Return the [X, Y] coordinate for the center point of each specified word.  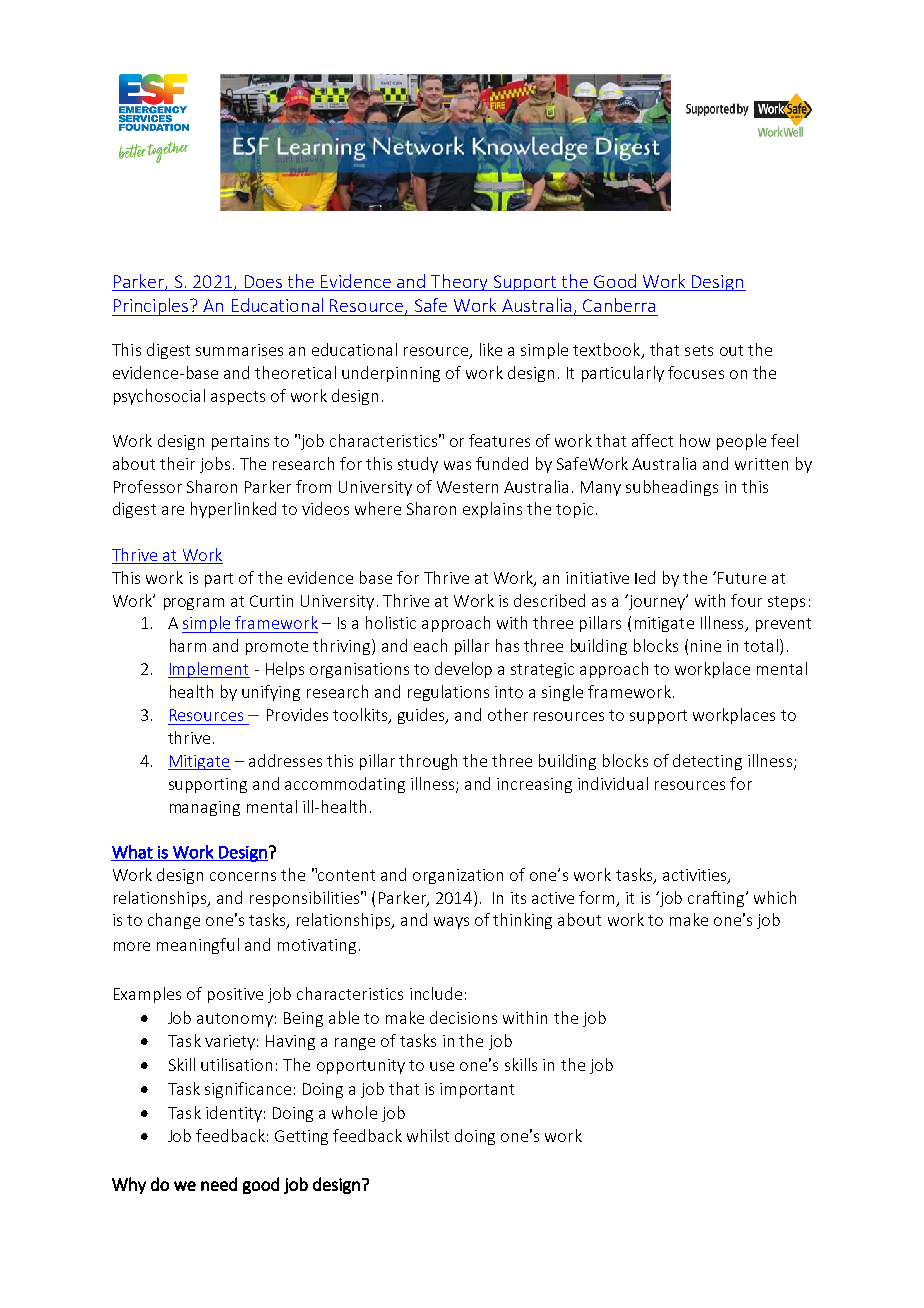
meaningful [198, 946]
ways [451, 923]
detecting [707, 762]
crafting [717, 899]
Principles [151, 307]
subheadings [672, 488]
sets [699, 350]
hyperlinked [233, 510]
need [219, 1184]
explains [492, 510]
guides [423, 716]
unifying [271, 693]
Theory [459, 282]
